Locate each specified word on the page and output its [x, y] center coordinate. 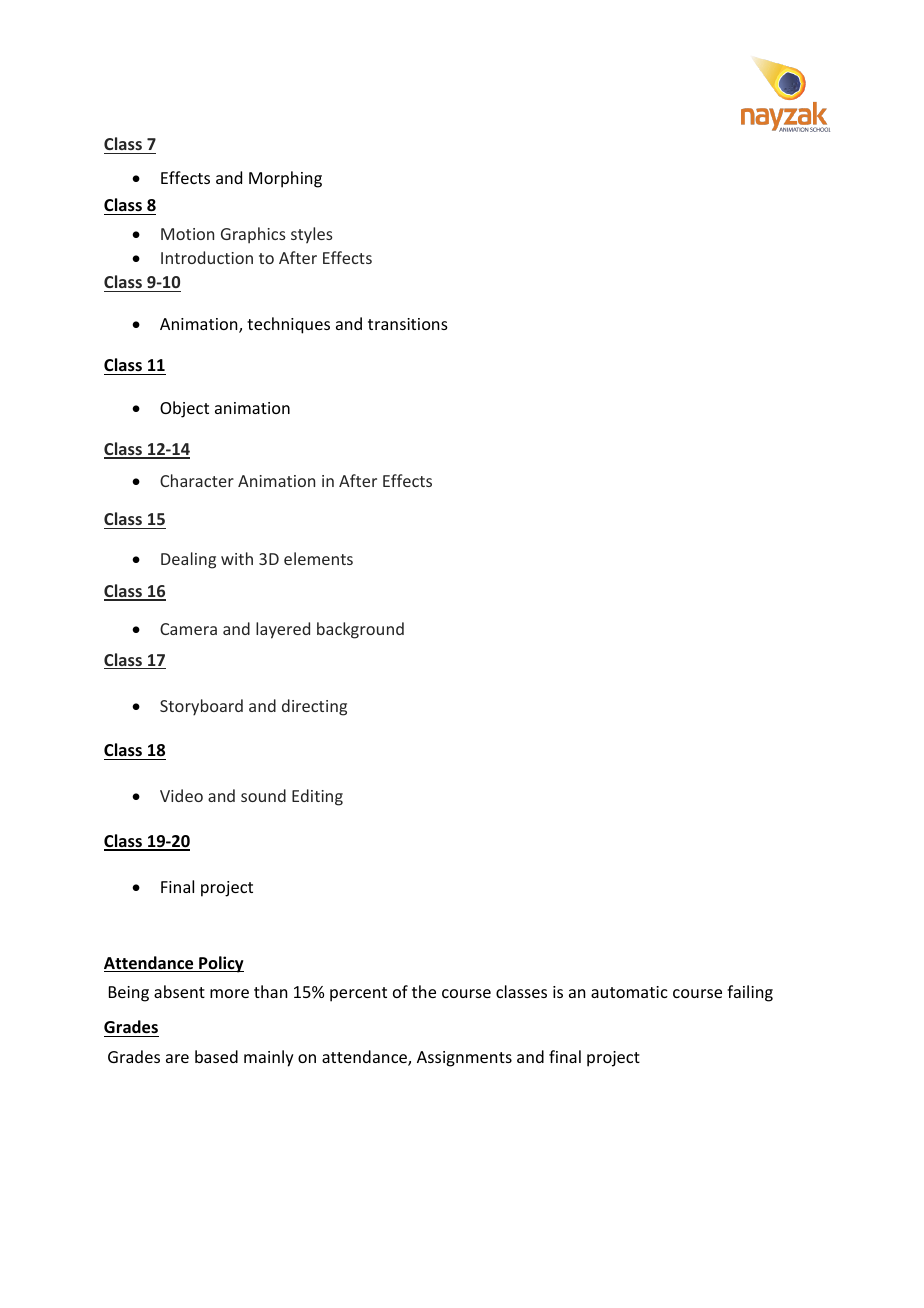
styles [312, 235]
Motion [187, 234]
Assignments [464, 1059]
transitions [408, 324]
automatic [629, 992]
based [216, 1056]
